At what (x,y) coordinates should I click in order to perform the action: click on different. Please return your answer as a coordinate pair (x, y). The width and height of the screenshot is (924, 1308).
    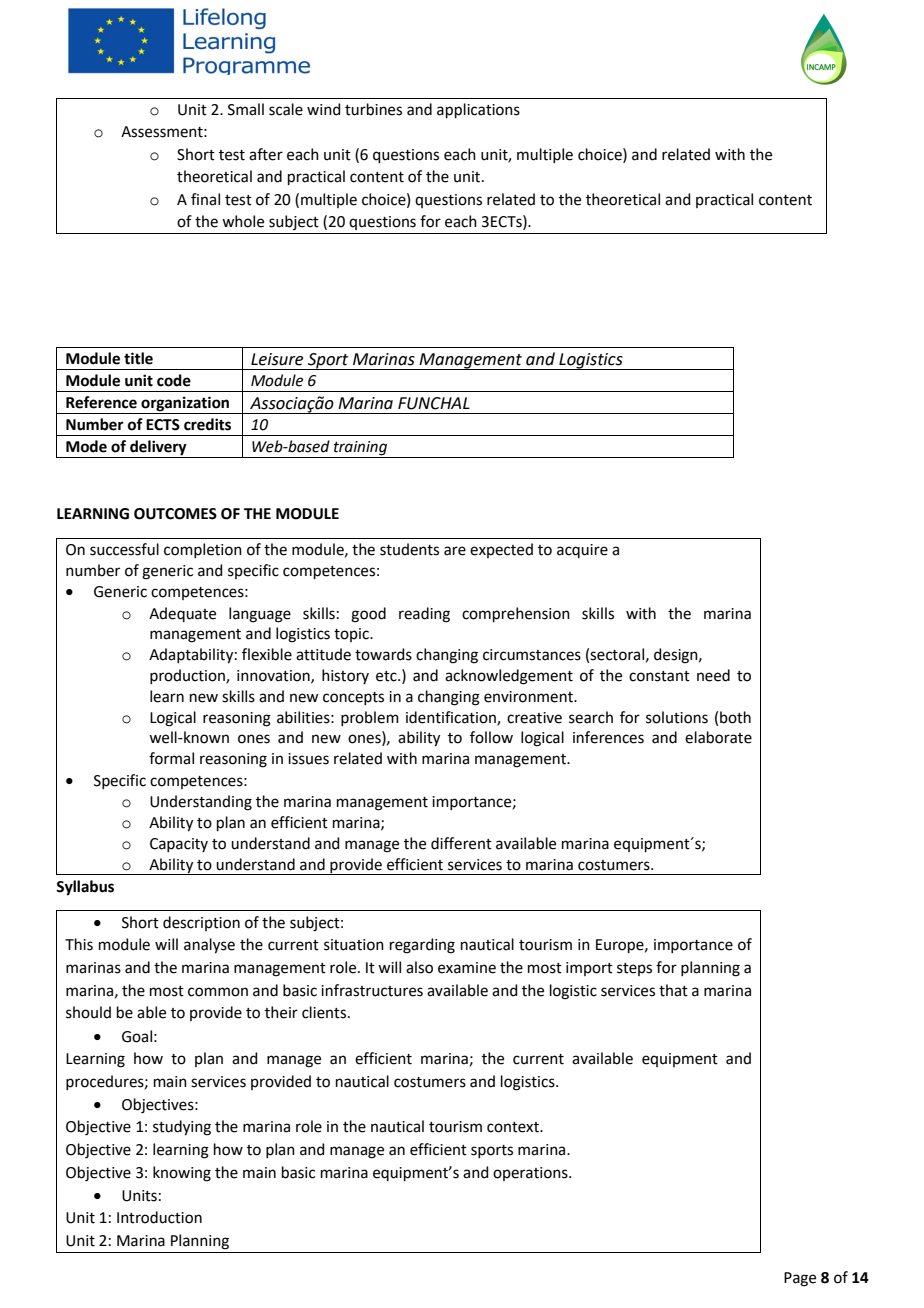
    Looking at the image, I should click on (461, 843).
